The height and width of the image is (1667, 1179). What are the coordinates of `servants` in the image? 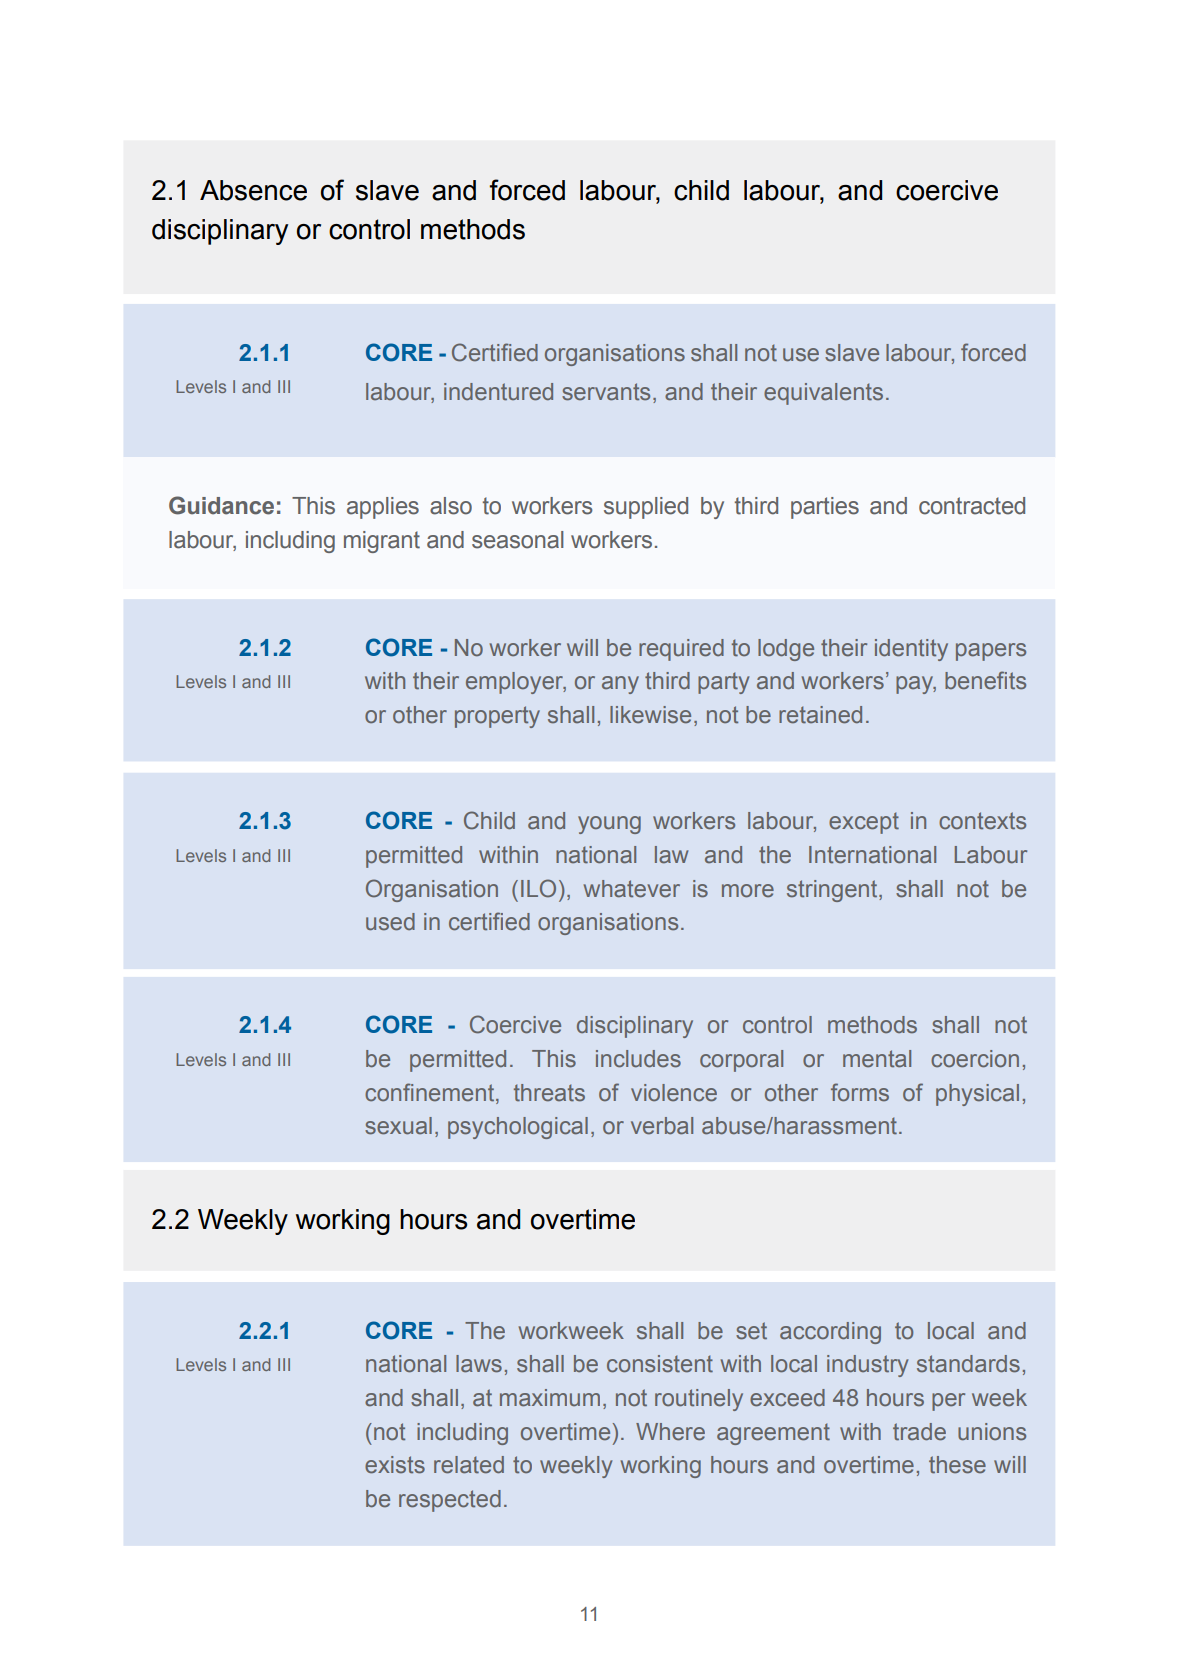 It's located at (606, 392).
